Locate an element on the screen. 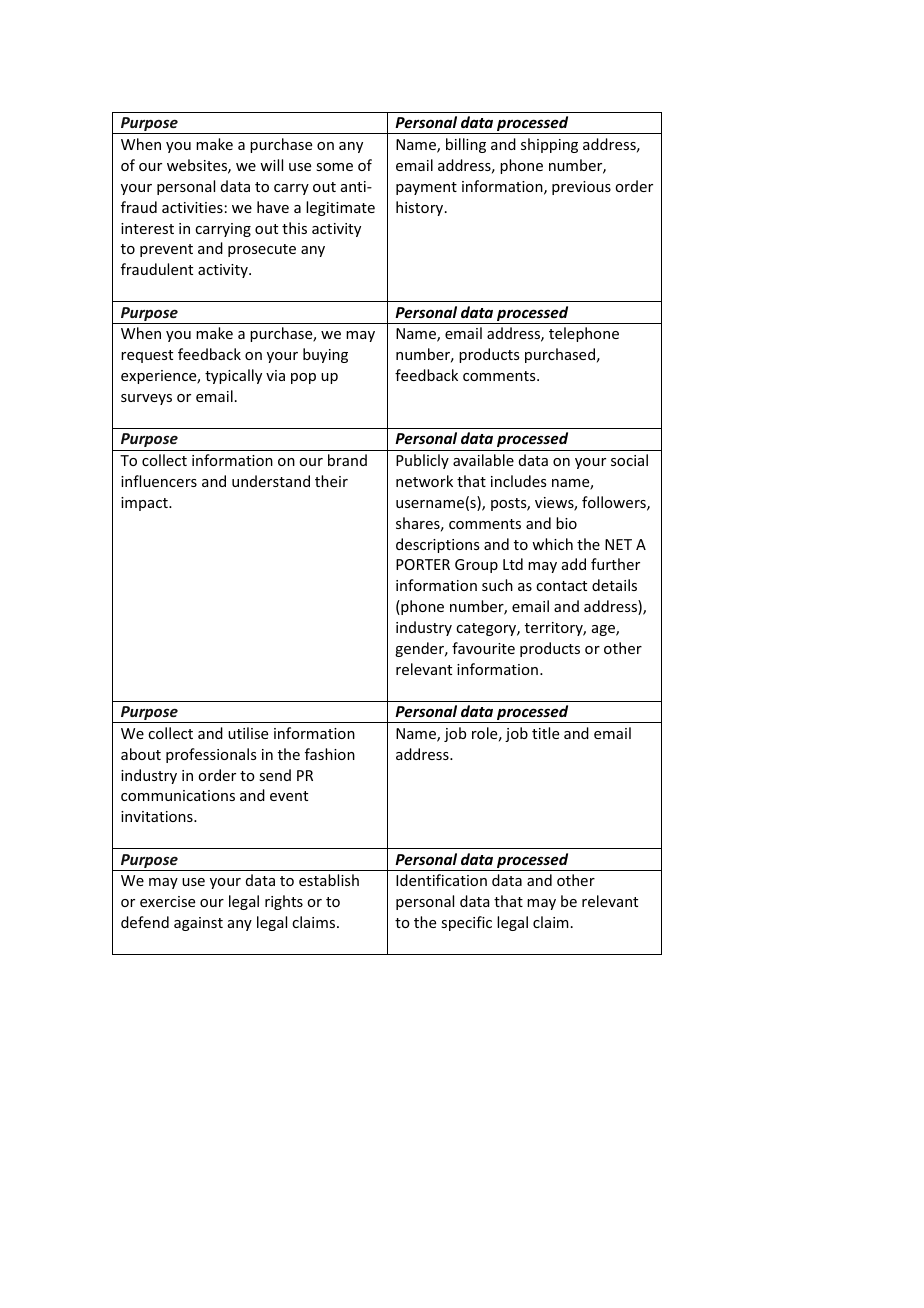  bio is located at coordinates (566, 523).
